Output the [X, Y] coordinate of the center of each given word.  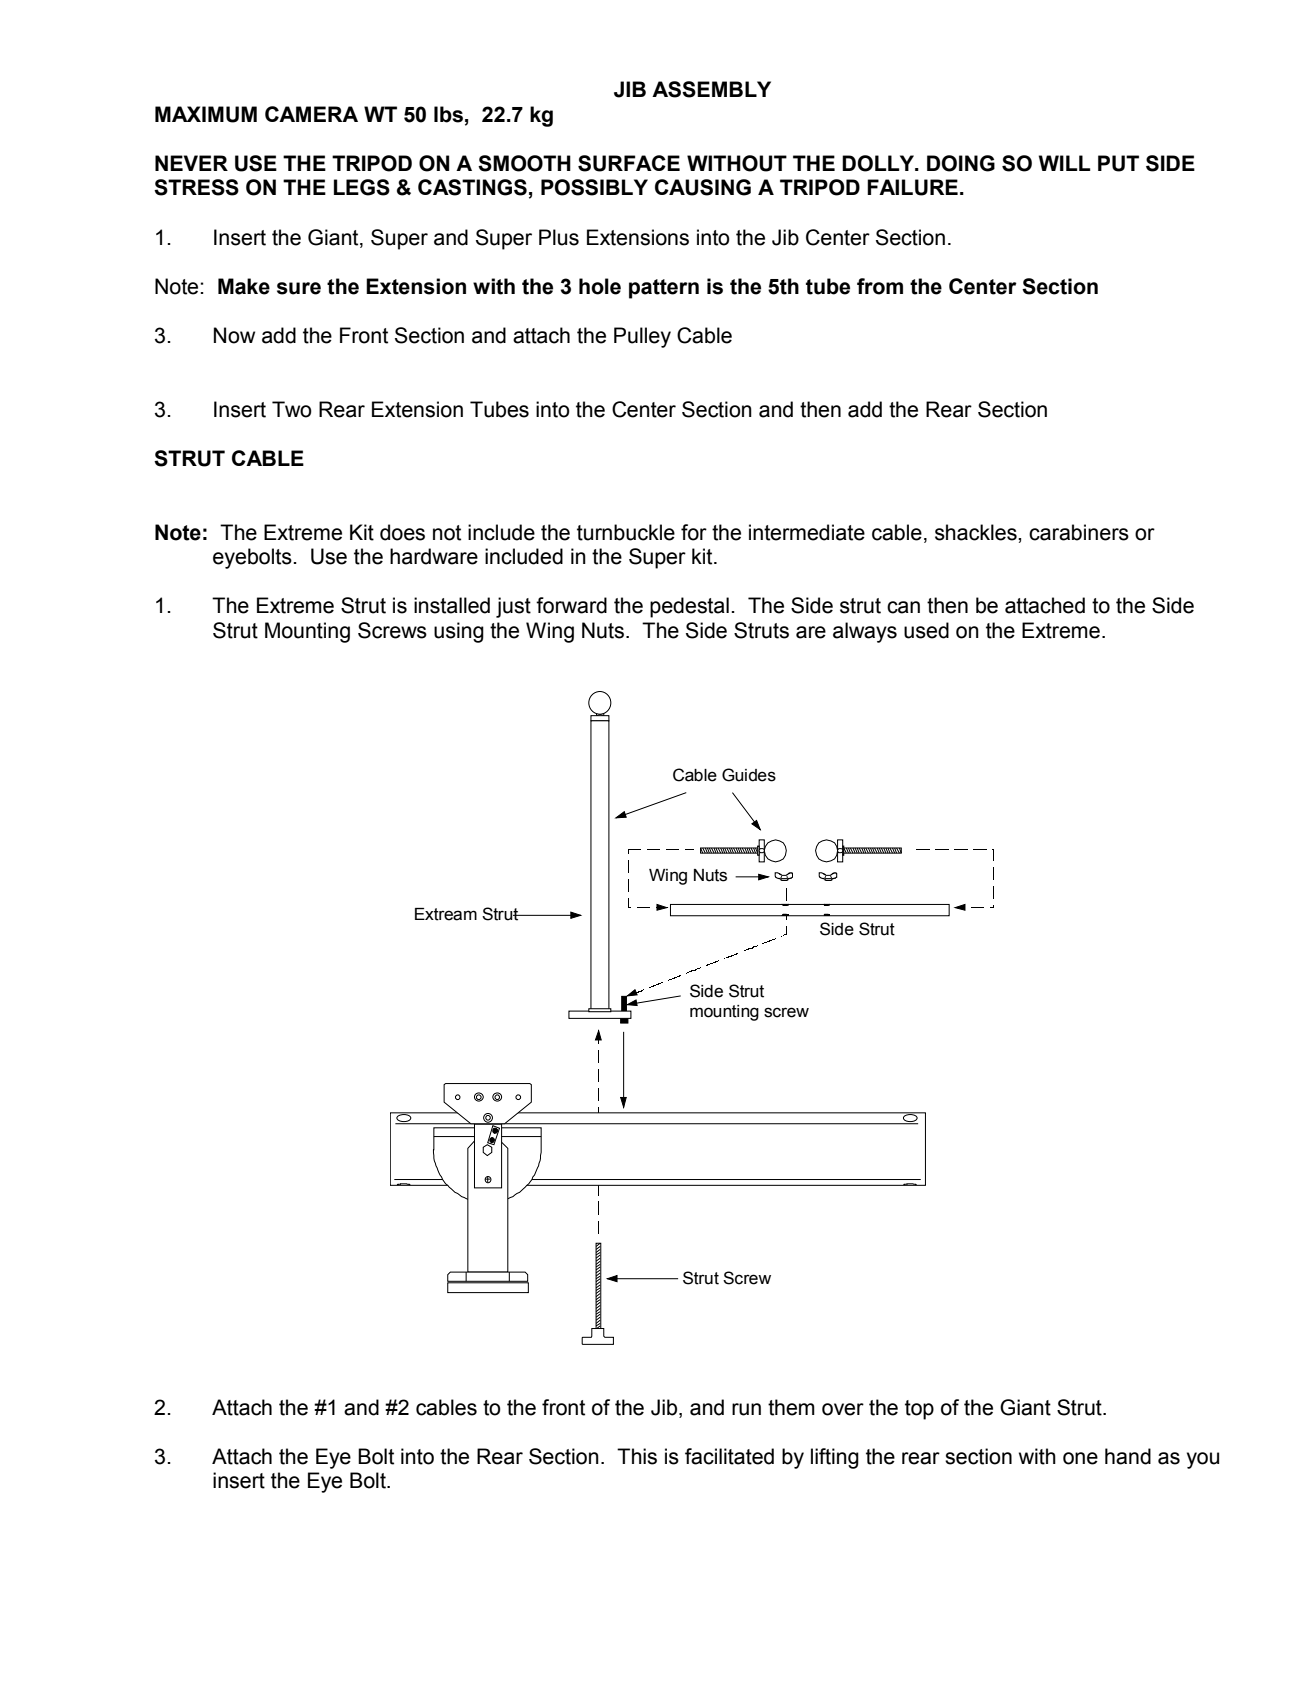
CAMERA [311, 114]
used [926, 630]
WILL [1065, 163]
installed [452, 605]
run [746, 1409]
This [637, 1456]
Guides [749, 775]
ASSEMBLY [711, 89]
